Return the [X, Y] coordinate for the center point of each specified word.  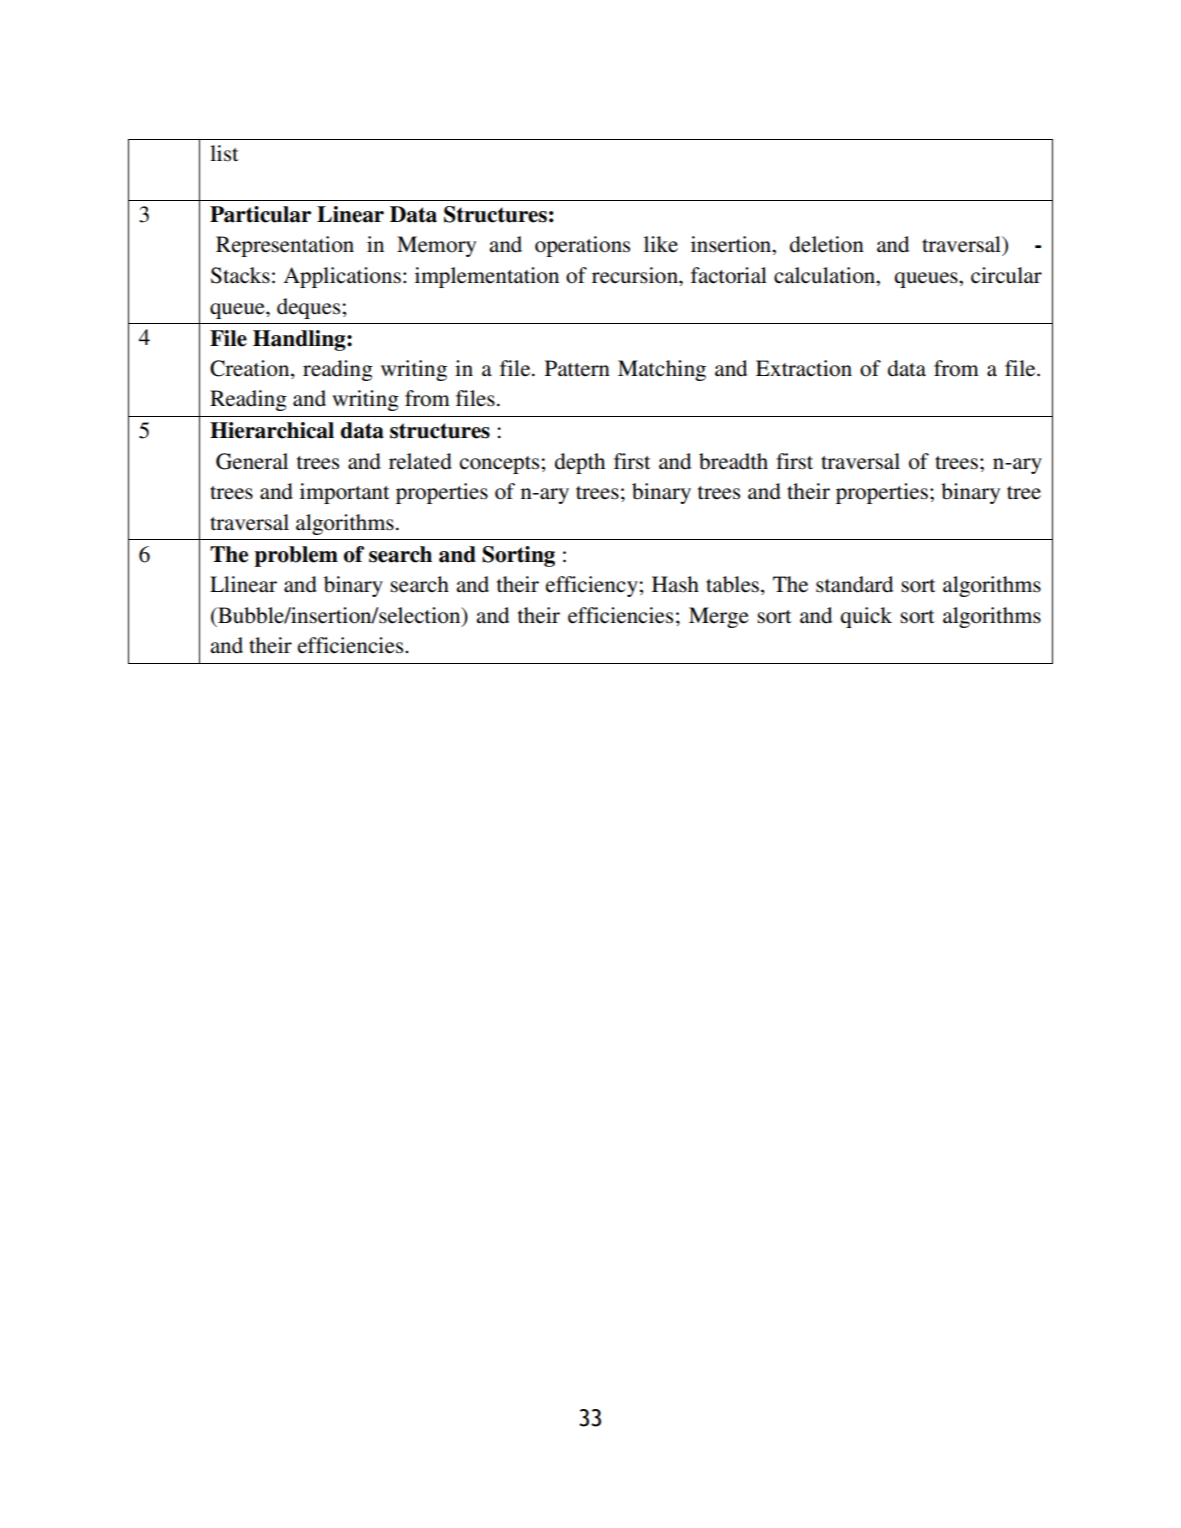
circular [1006, 275]
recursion [636, 275]
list [224, 153]
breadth [733, 461]
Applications [342, 277]
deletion [827, 244]
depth [580, 463]
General [252, 461]
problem [296, 556]
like [661, 244]
